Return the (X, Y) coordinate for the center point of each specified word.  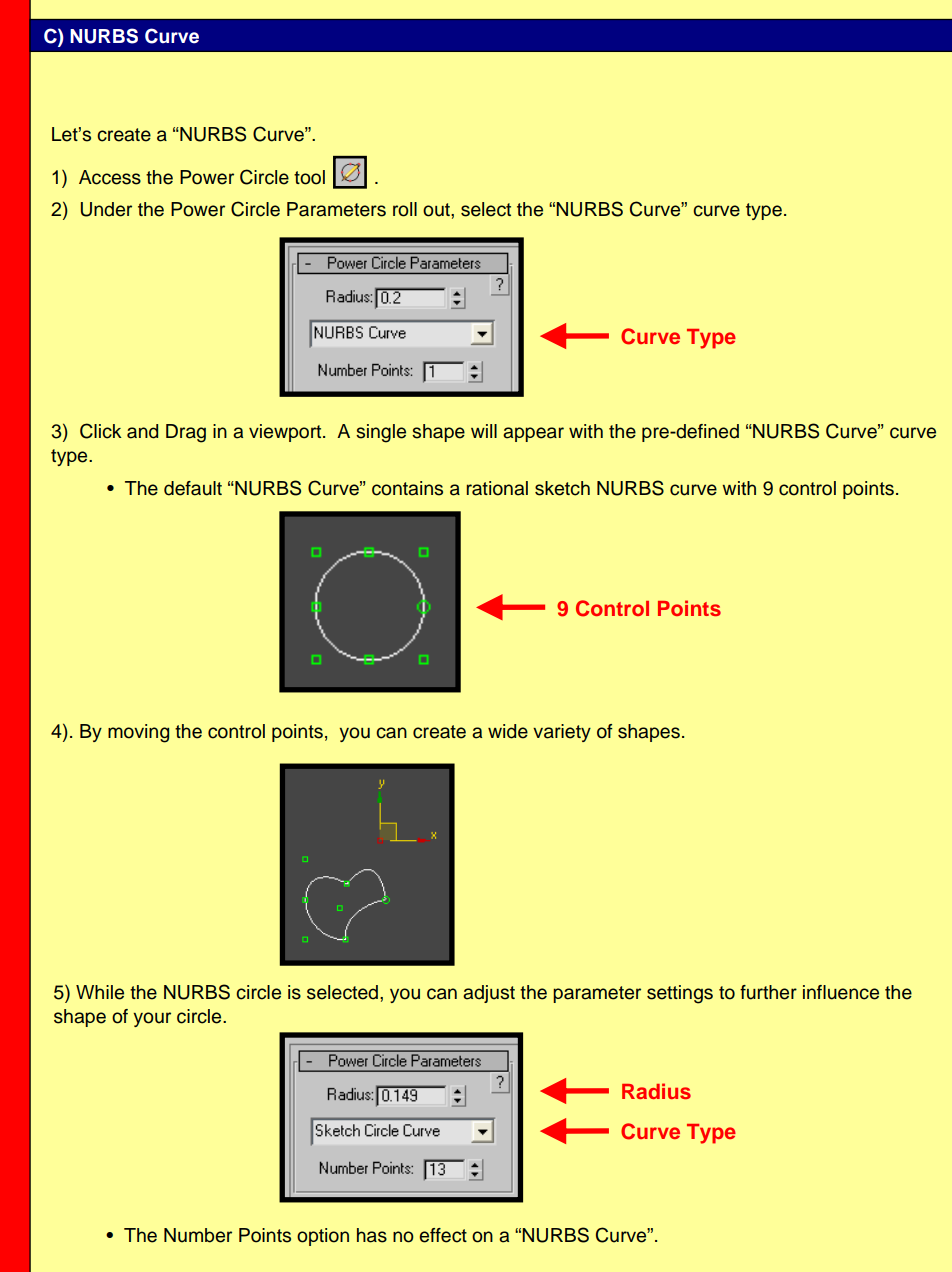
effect (443, 1235)
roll (405, 209)
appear (533, 434)
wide (508, 731)
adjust (489, 994)
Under (106, 209)
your (152, 1019)
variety (562, 733)
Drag (186, 433)
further (768, 992)
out (437, 210)
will (484, 431)
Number (198, 1235)
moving (138, 733)
